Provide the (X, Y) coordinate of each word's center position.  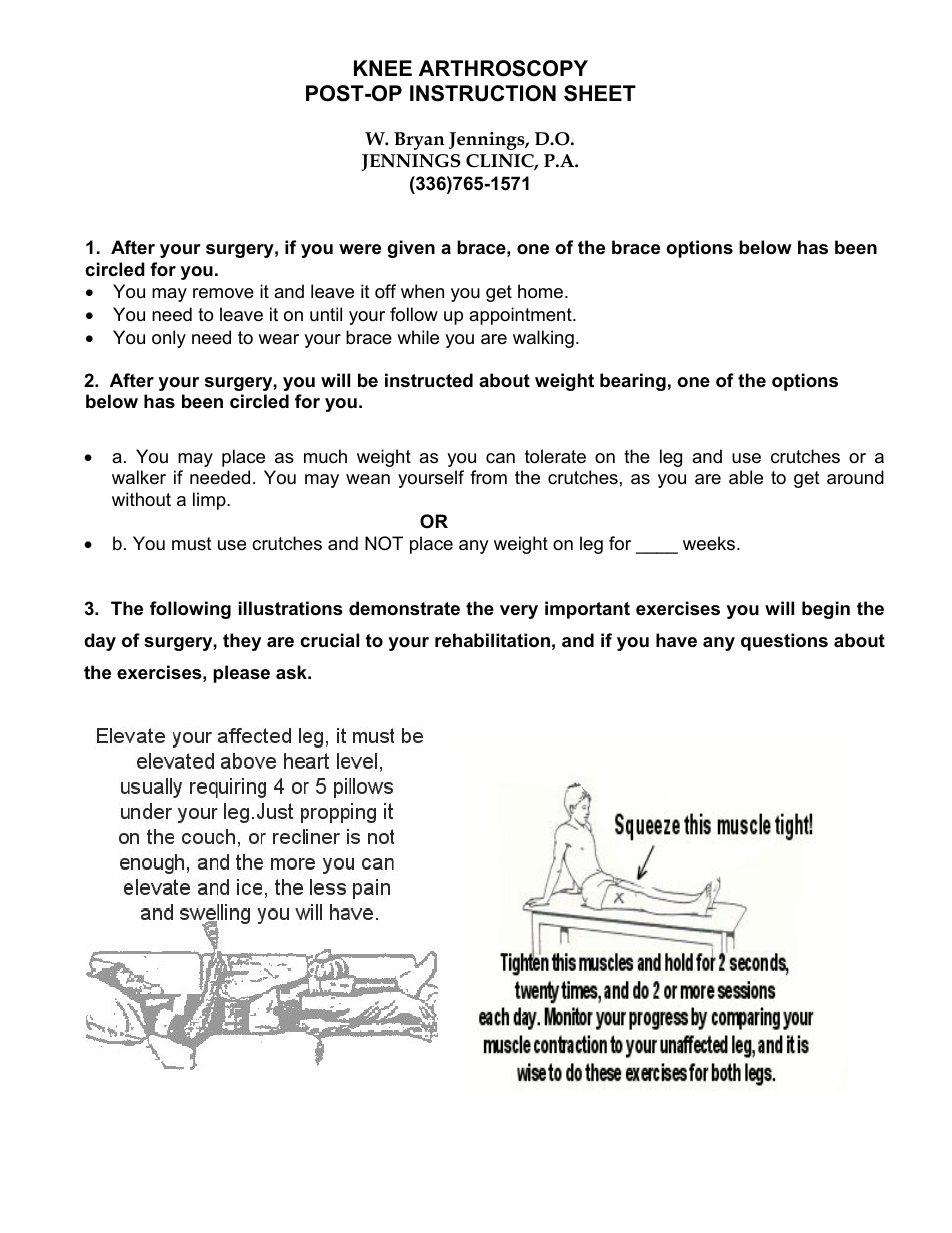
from (488, 477)
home (542, 291)
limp (210, 501)
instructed (429, 380)
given (411, 249)
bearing (633, 382)
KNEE (383, 68)
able (746, 477)
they (242, 642)
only (169, 339)
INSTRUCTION (483, 93)
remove (223, 293)
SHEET (600, 93)
